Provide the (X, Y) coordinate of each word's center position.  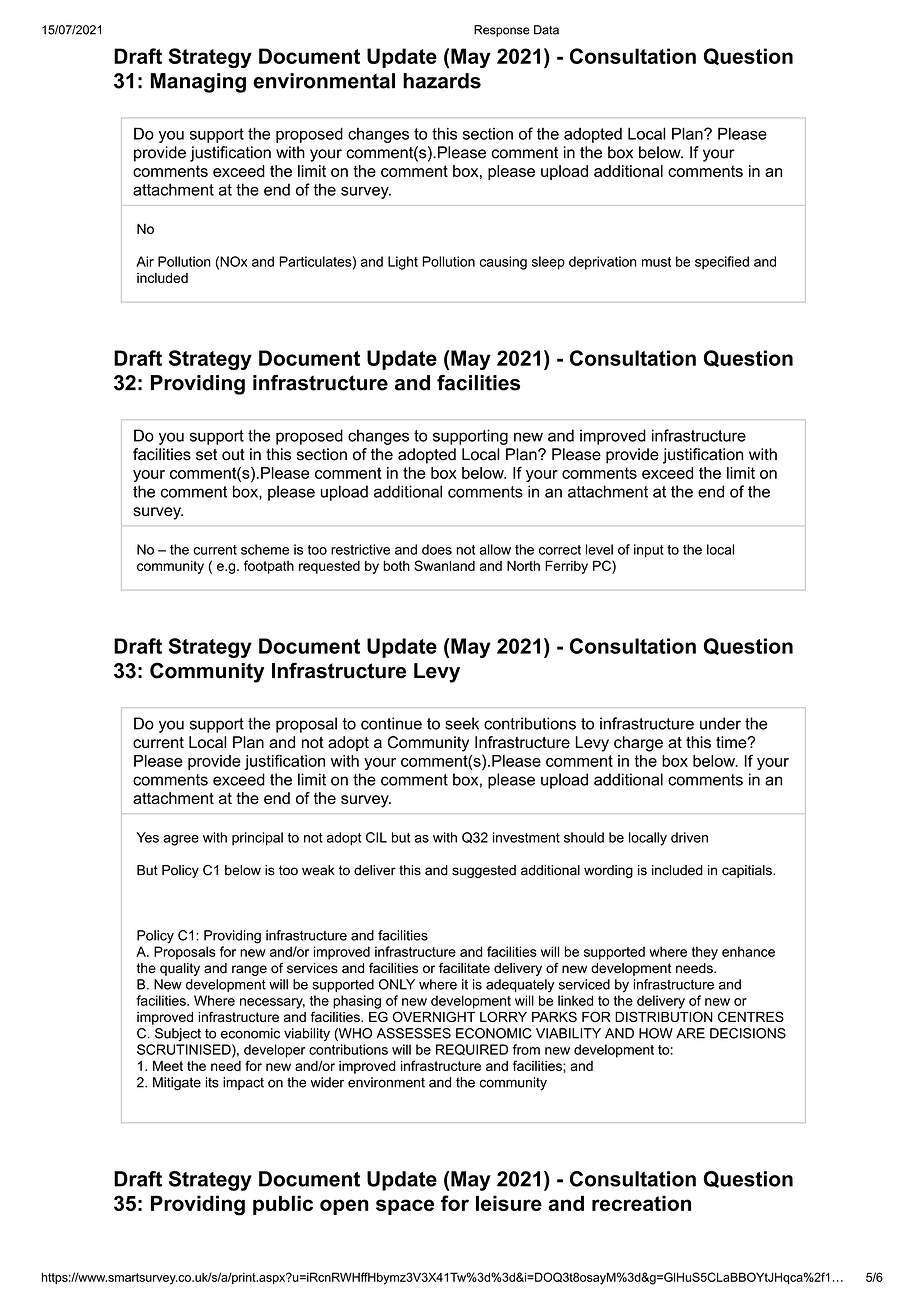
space (405, 1207)
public (283, 1205)
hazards (442, 81)
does (437, 549)
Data (546, 30)
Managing (198, 83)
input (649, 551)
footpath (269, 567)
